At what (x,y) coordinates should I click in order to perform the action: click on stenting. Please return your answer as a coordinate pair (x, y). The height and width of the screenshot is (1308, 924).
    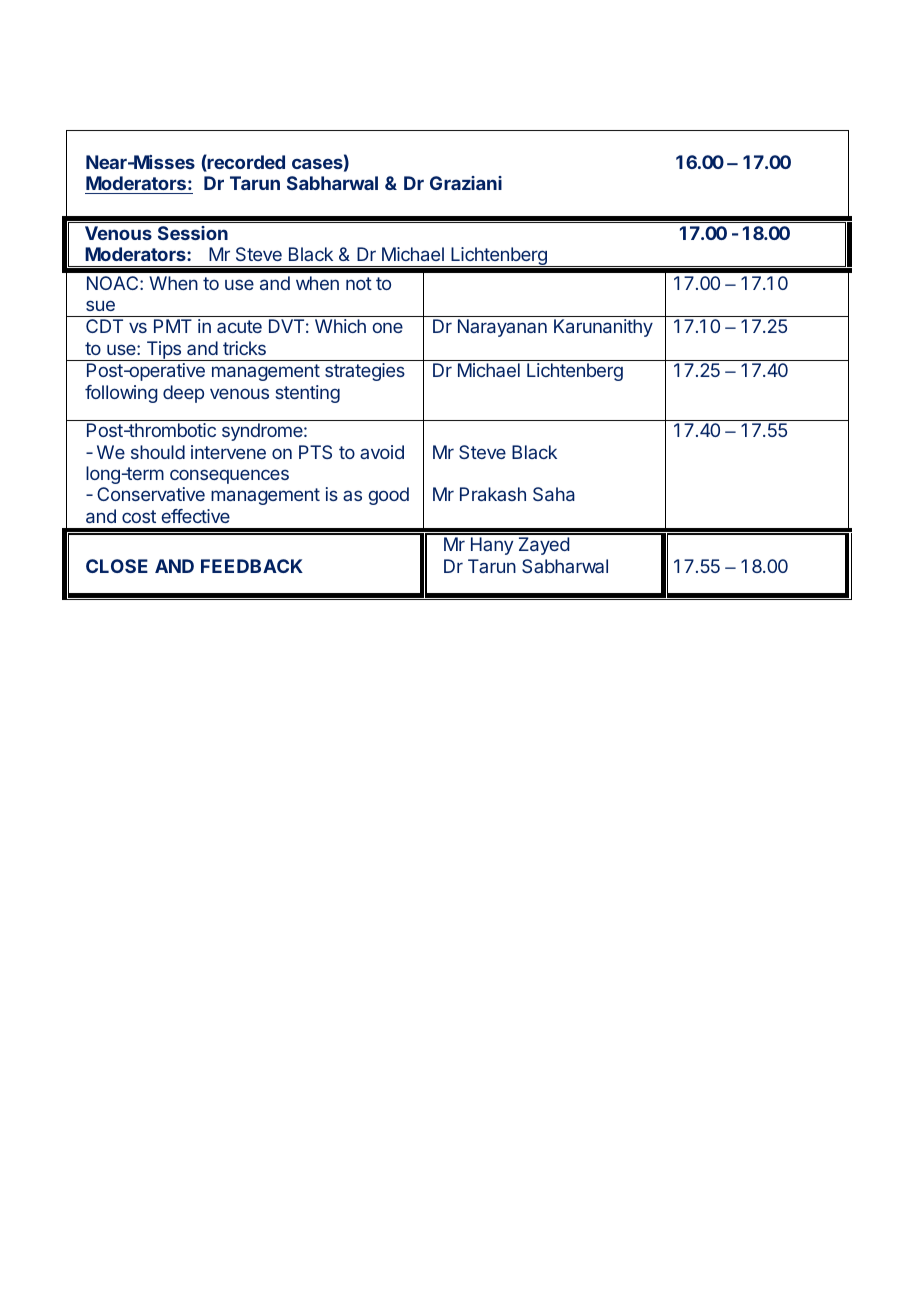
    Looking at the image, I should click on (307, 394).
